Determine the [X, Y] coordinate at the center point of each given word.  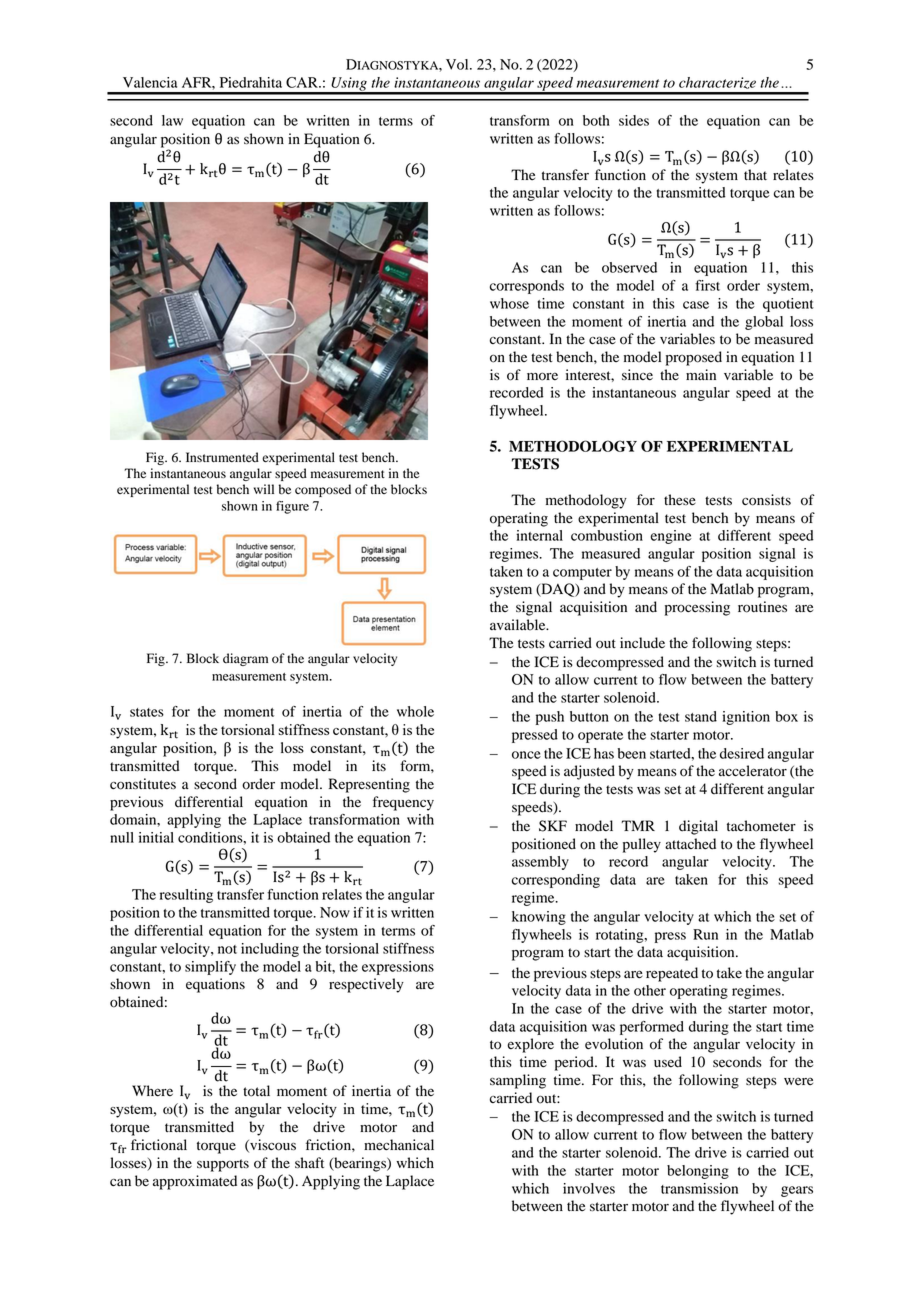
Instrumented [222, 457]
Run [705, 934]
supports [223, 1165]
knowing [539, 918]
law [172, 120]
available [519, 625]
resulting [186, 896]
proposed [694, 358]
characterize [717, 83]
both [596, 120]
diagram [245, 659]
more [542, 376]
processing [697, 608]
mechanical [399, 1145]
